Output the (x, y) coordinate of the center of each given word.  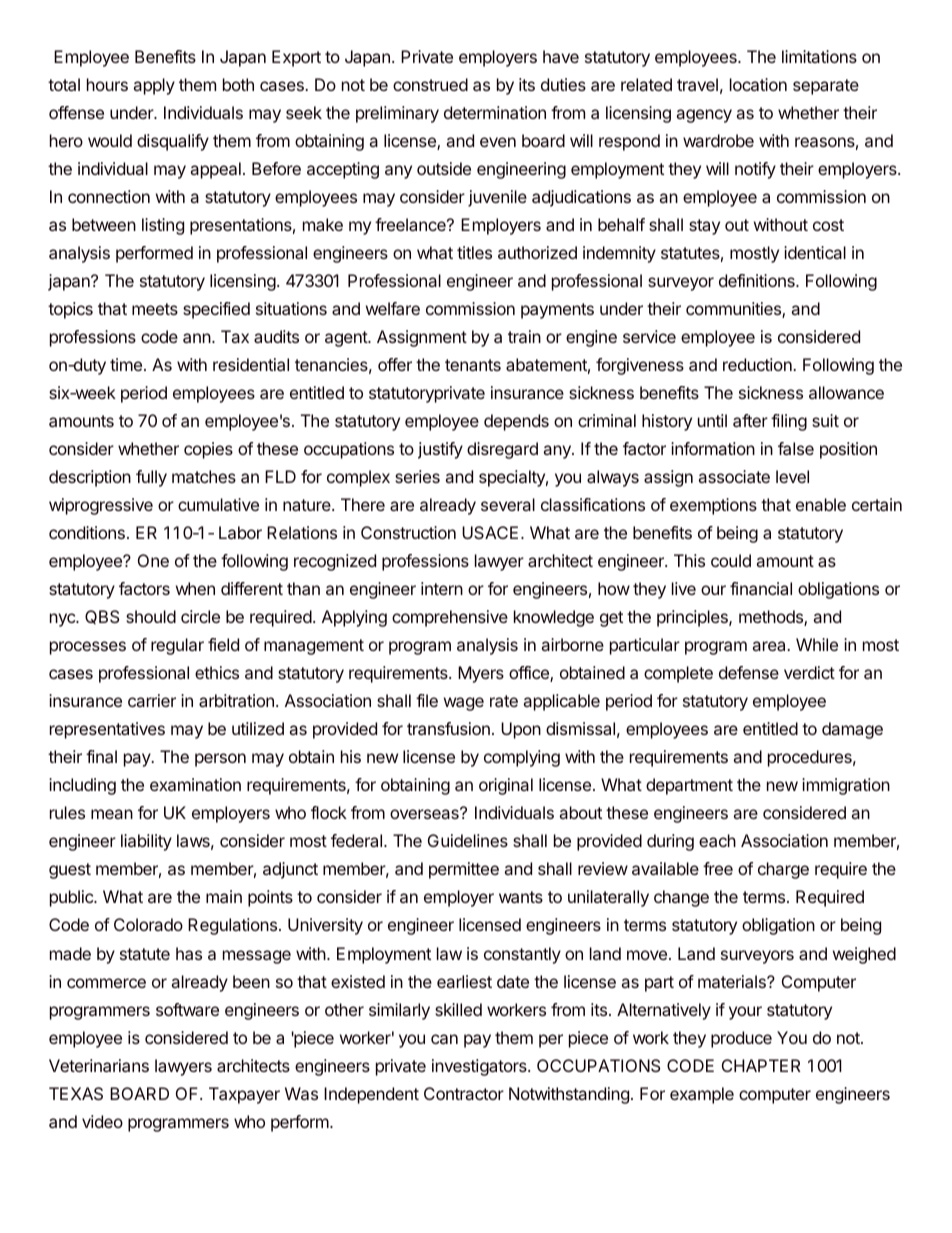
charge (783, 870)
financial (761, 588)
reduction (758, 364)
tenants (473, 365)
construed (430, 84)
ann (198, 338)
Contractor (464, 1093)
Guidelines (468, 840)
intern (442, 588)
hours (107, 84)
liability (146, 842)
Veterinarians (99, 1065)
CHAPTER (761, 1065)
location (758, 84)
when (195, 588)
